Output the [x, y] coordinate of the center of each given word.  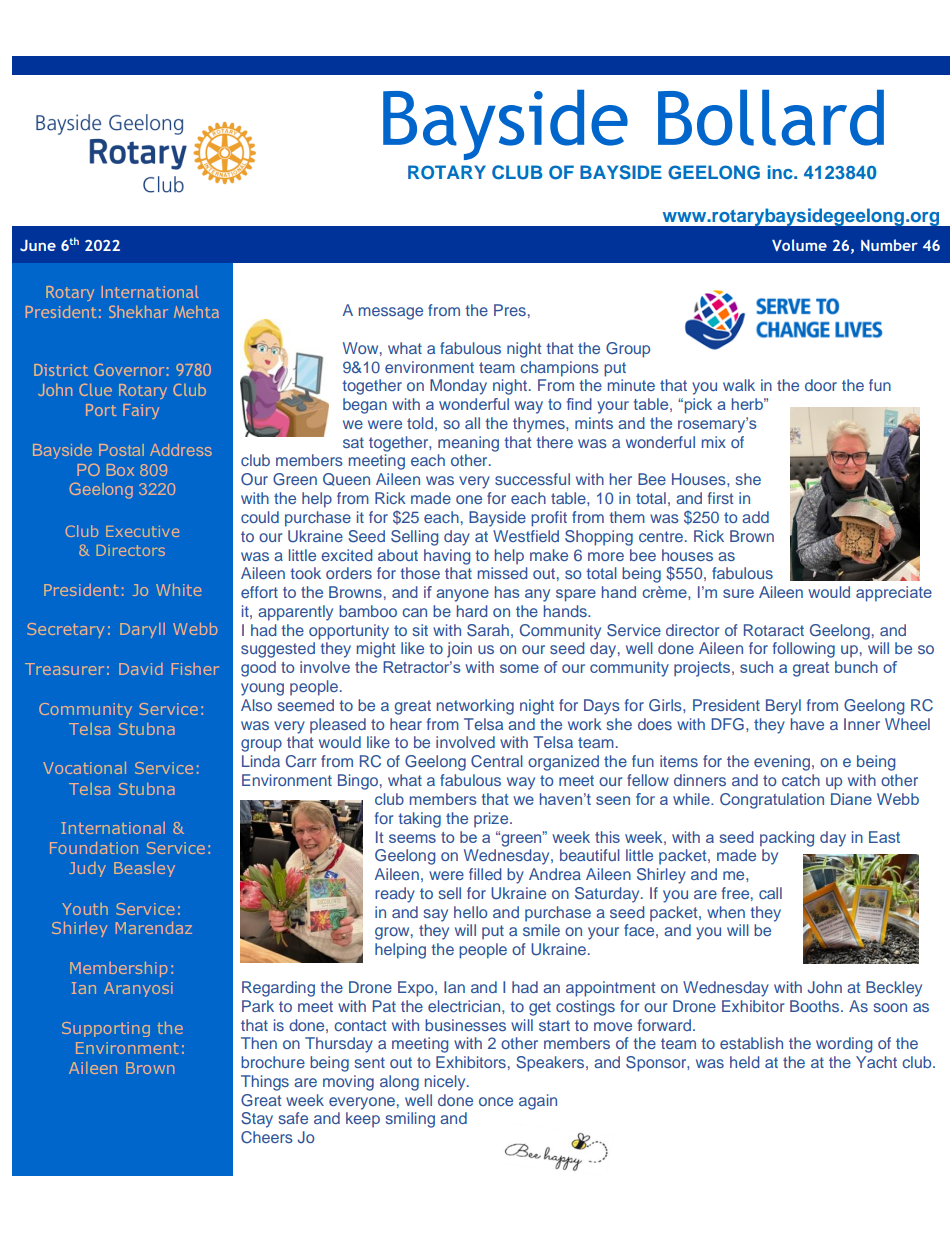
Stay [257, 1120]
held [745, 1062]
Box [120, 470]
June [38, 245]
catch [801, 780]
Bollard [771, 118]
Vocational [84, 768]
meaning [468, 444]
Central [497, 761]
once [496, 1101]
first [720, 498]
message [391, 313]
